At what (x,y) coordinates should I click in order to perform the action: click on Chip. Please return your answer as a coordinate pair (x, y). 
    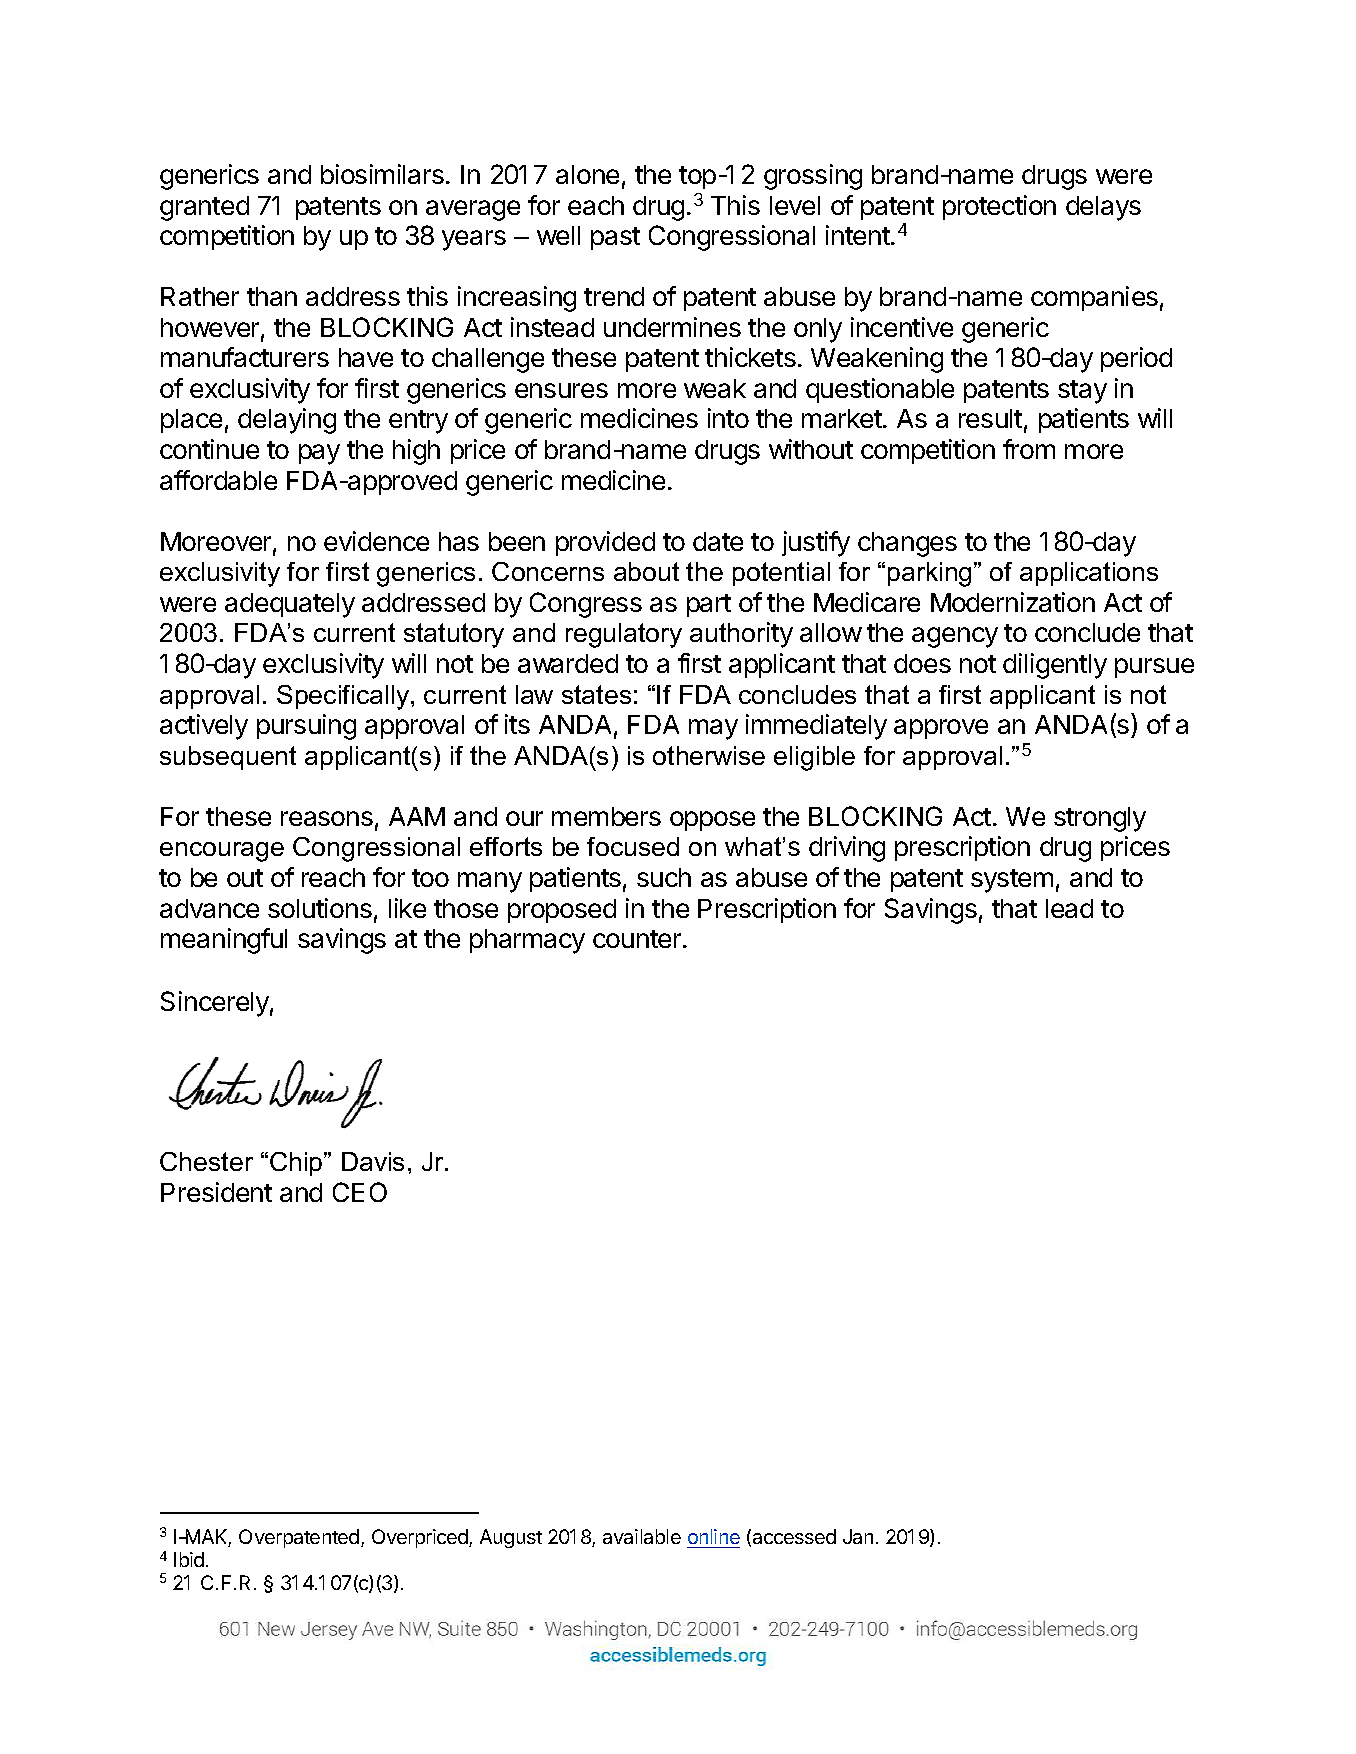
    Looking at the image, I should click on (297, 1164).
